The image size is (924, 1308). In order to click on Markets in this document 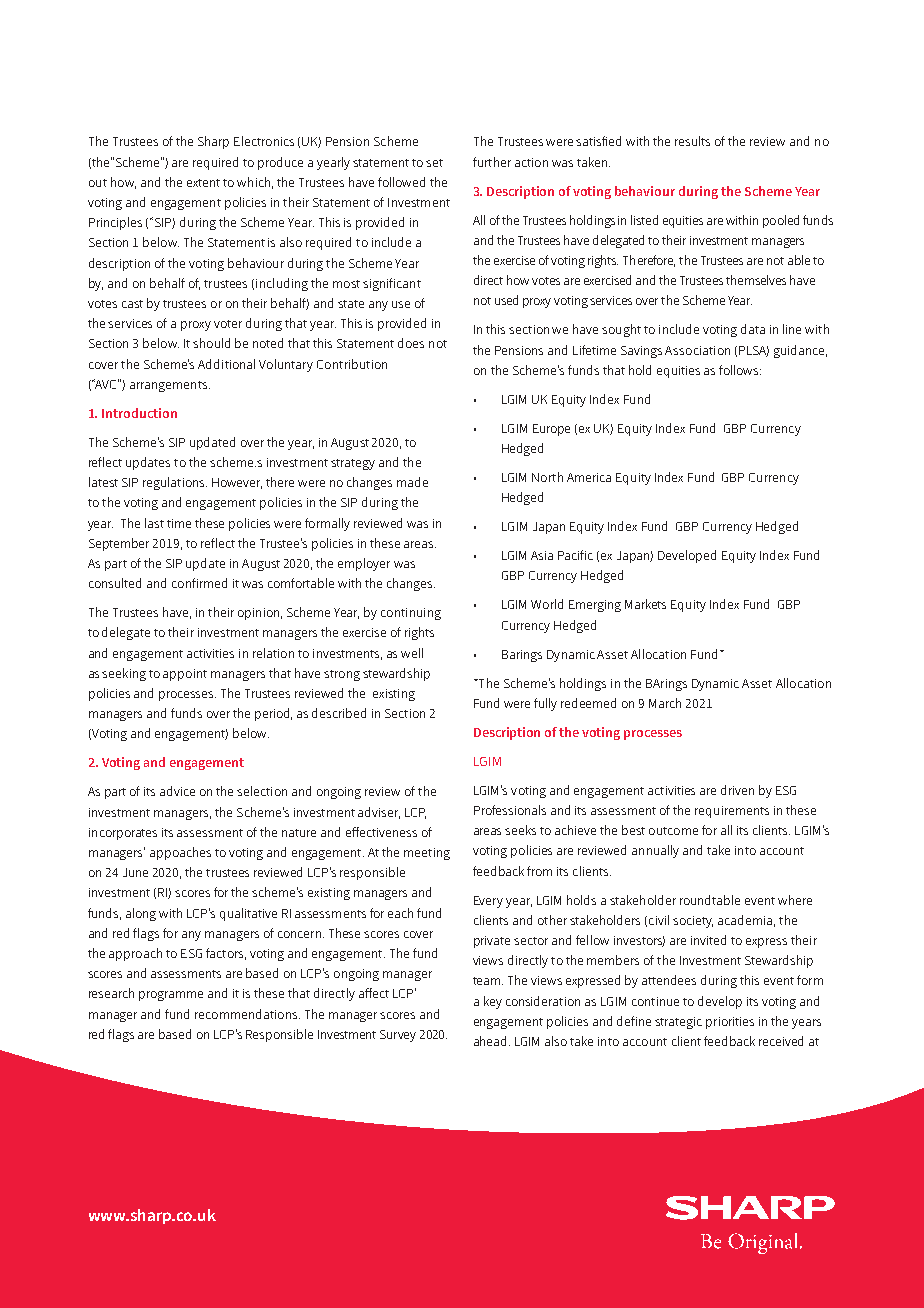, I will do `click(645, 604)`.
